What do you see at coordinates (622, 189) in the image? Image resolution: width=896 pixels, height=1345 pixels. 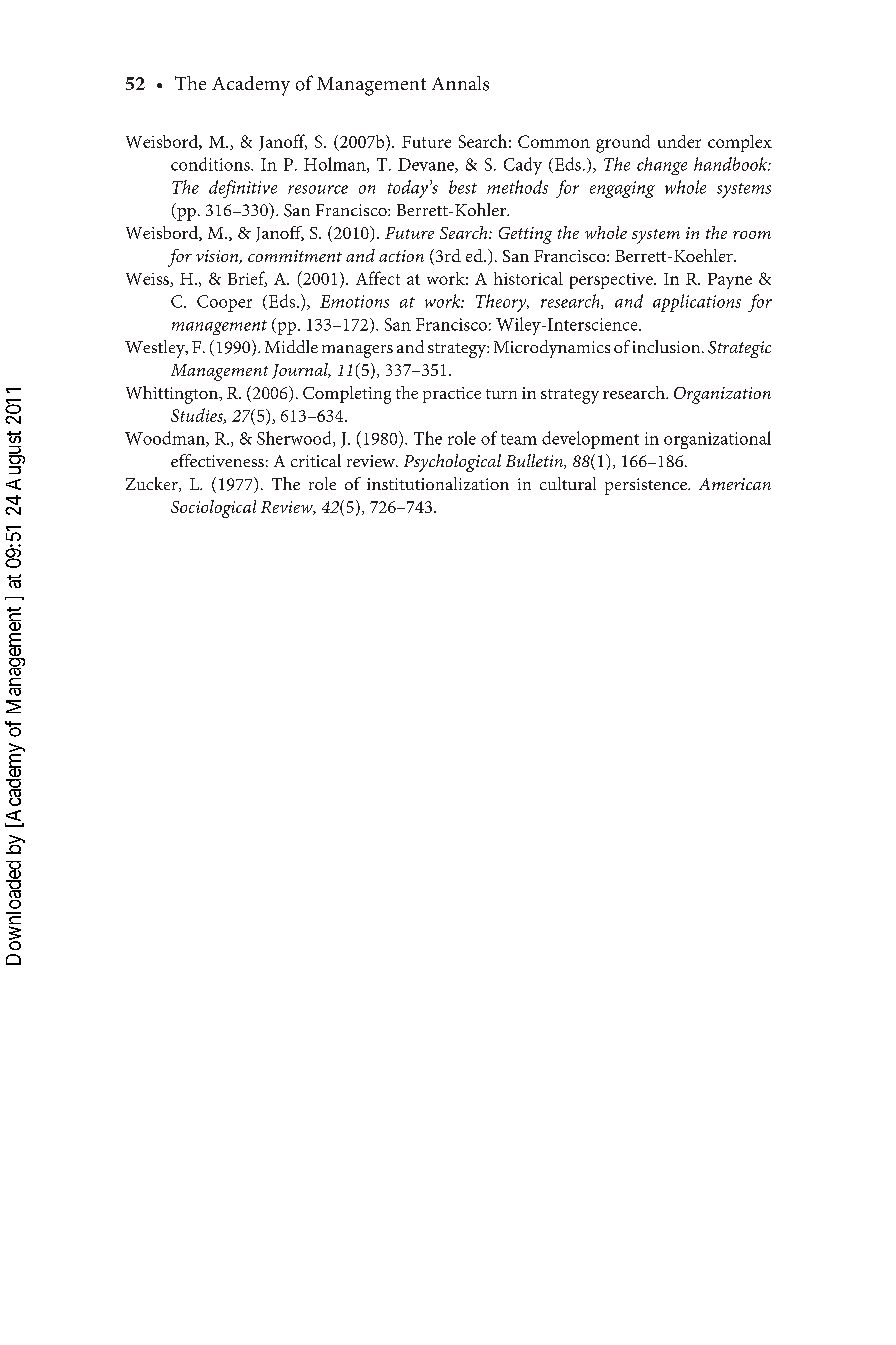 I see `engaging` at bounding box center [622, 189].
